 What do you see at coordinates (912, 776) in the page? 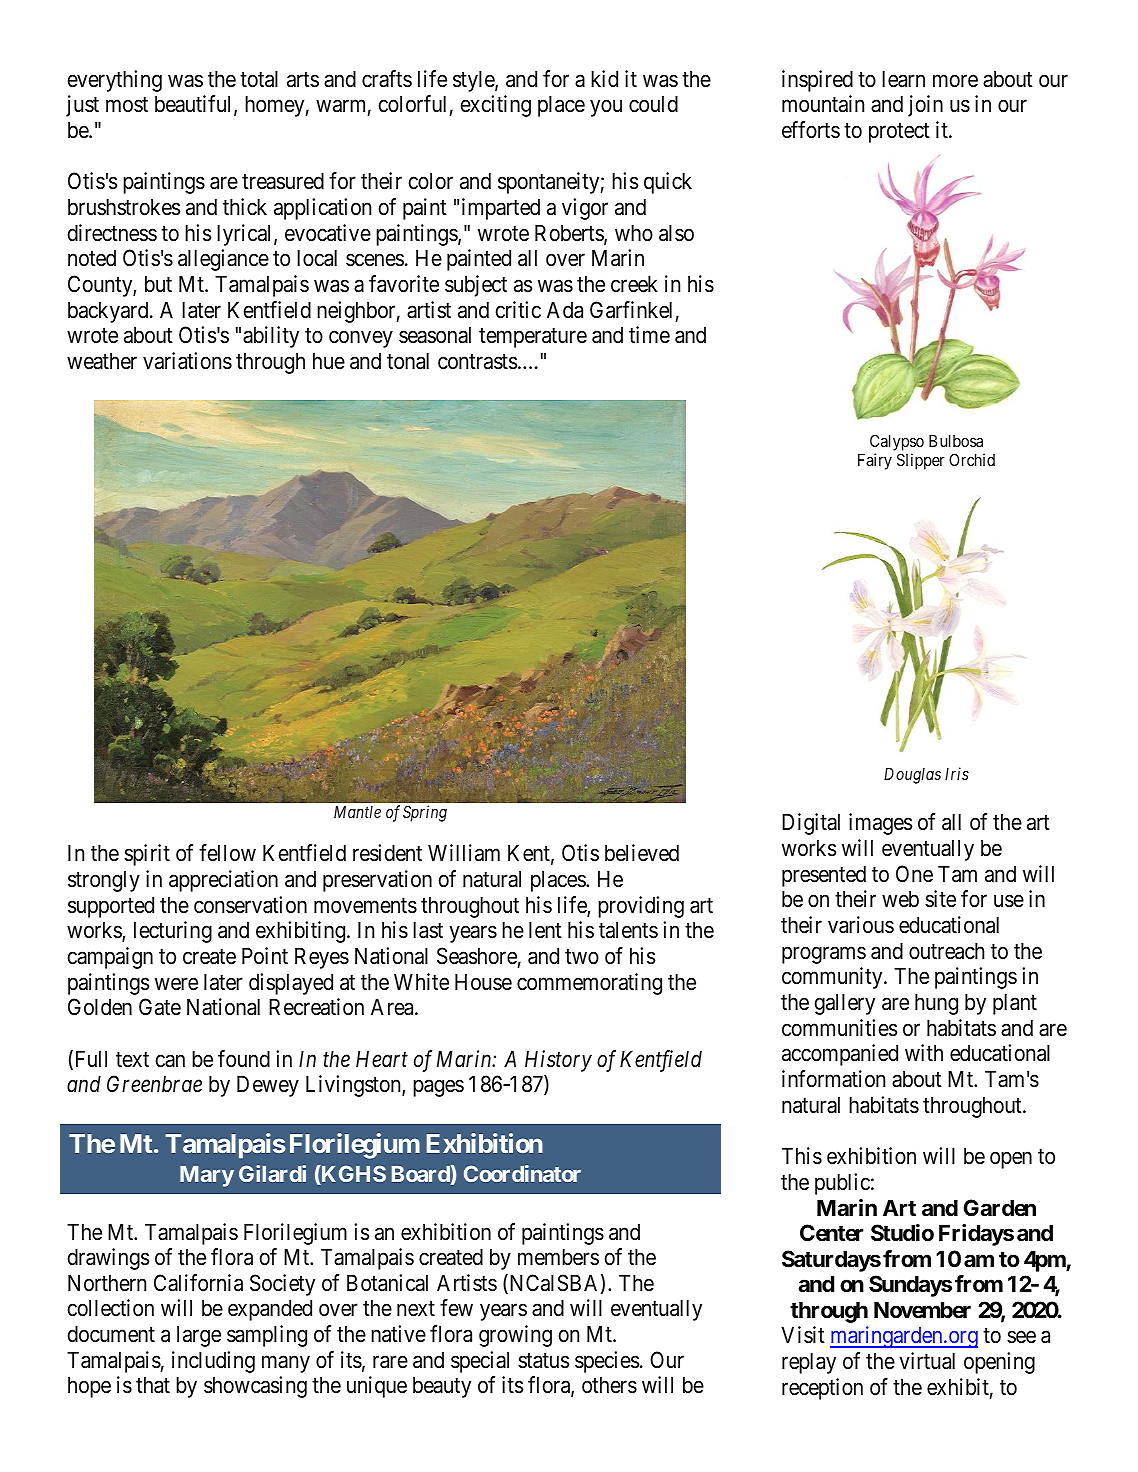
I see `Douglas` at bounding box center [912, 776].
